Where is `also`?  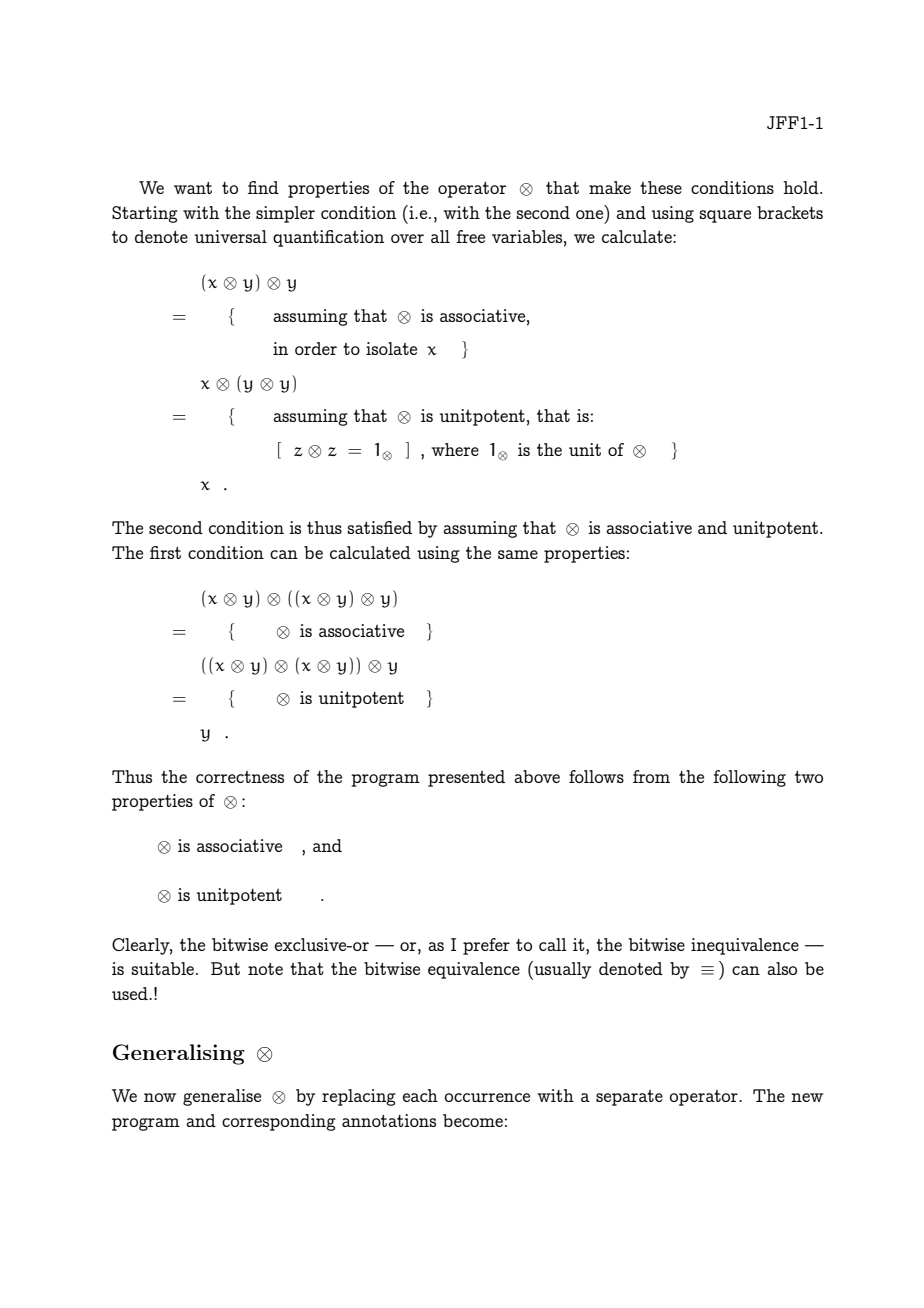
also is located at coordinates (782, 968).
